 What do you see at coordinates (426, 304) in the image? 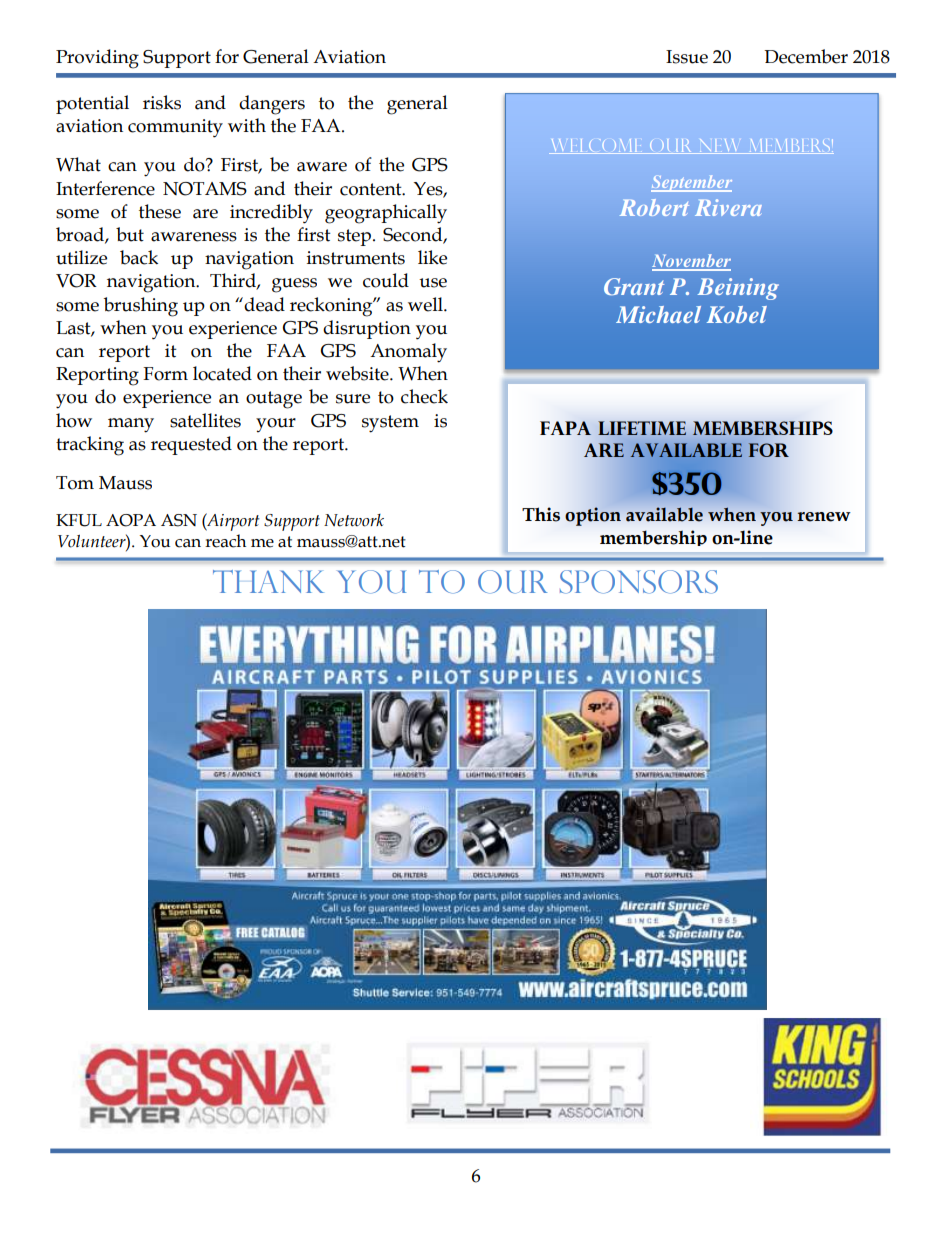
I see `well` at bounding box center [426, 304].
